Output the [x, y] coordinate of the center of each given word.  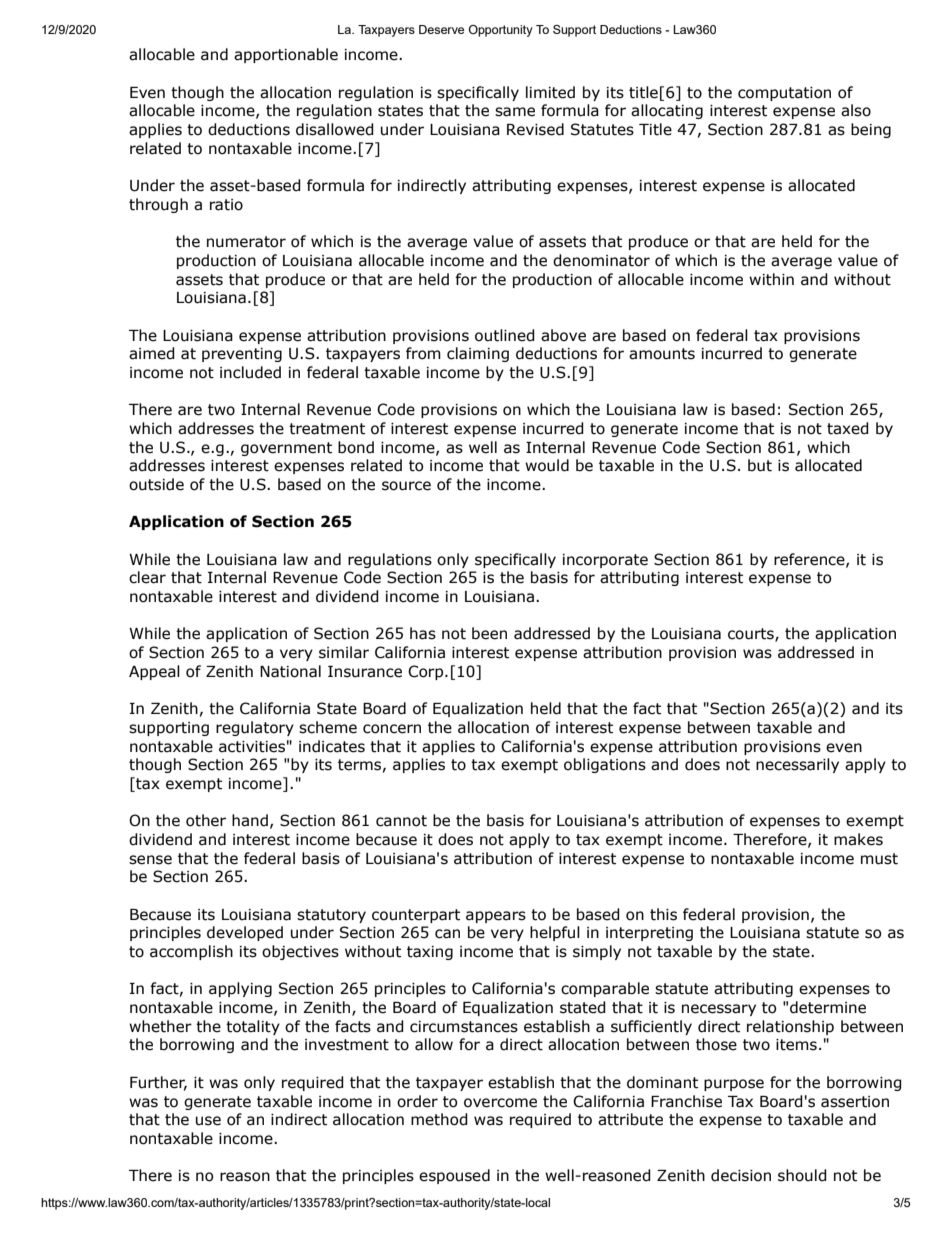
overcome [500, 1103]
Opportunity [501, 31]
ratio [226, 205]
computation [784, 94]
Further [158, 1083]
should [802, 1175]
